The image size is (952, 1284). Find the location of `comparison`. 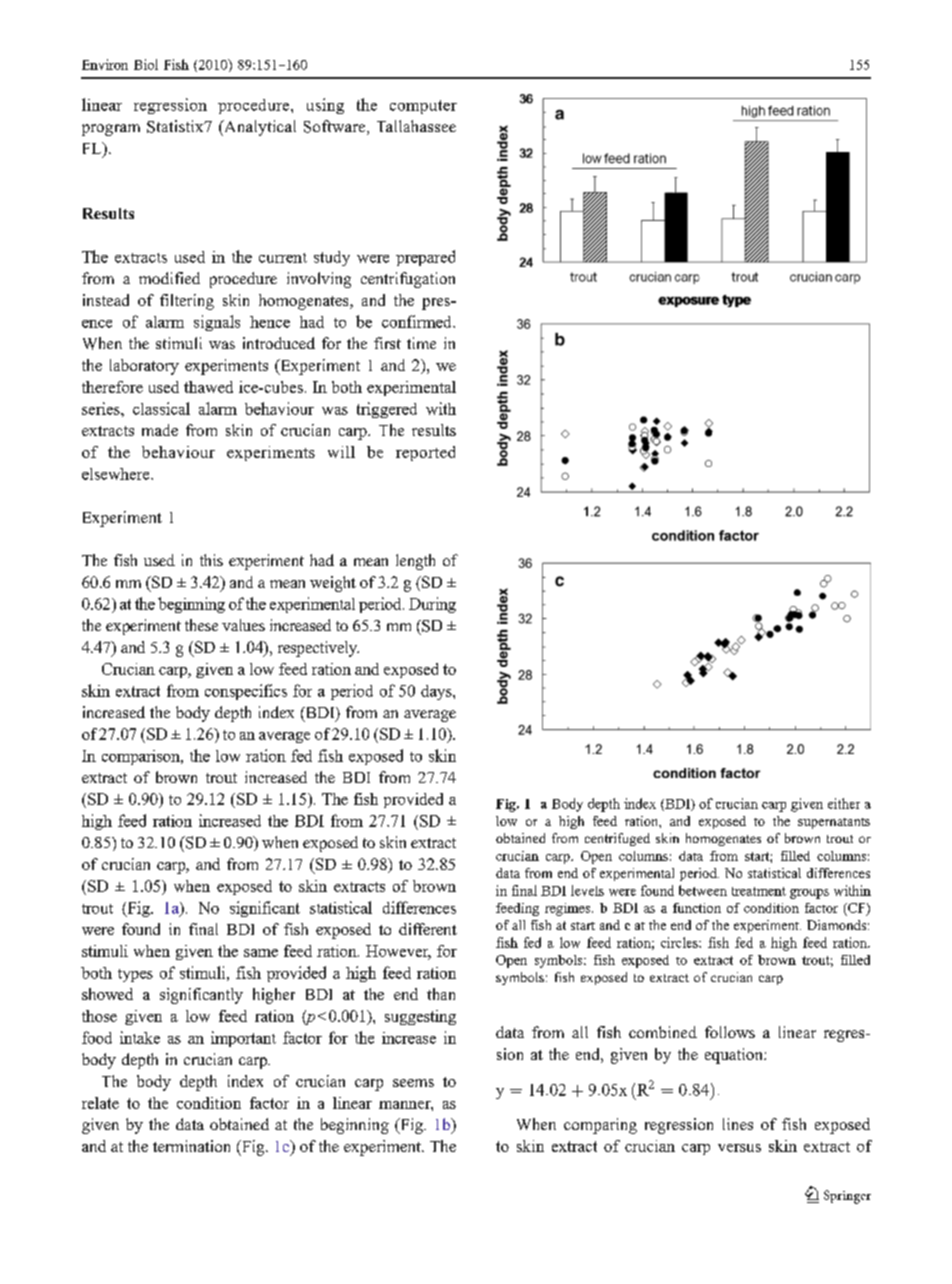

comparison is located at coordinates (142, 757).
